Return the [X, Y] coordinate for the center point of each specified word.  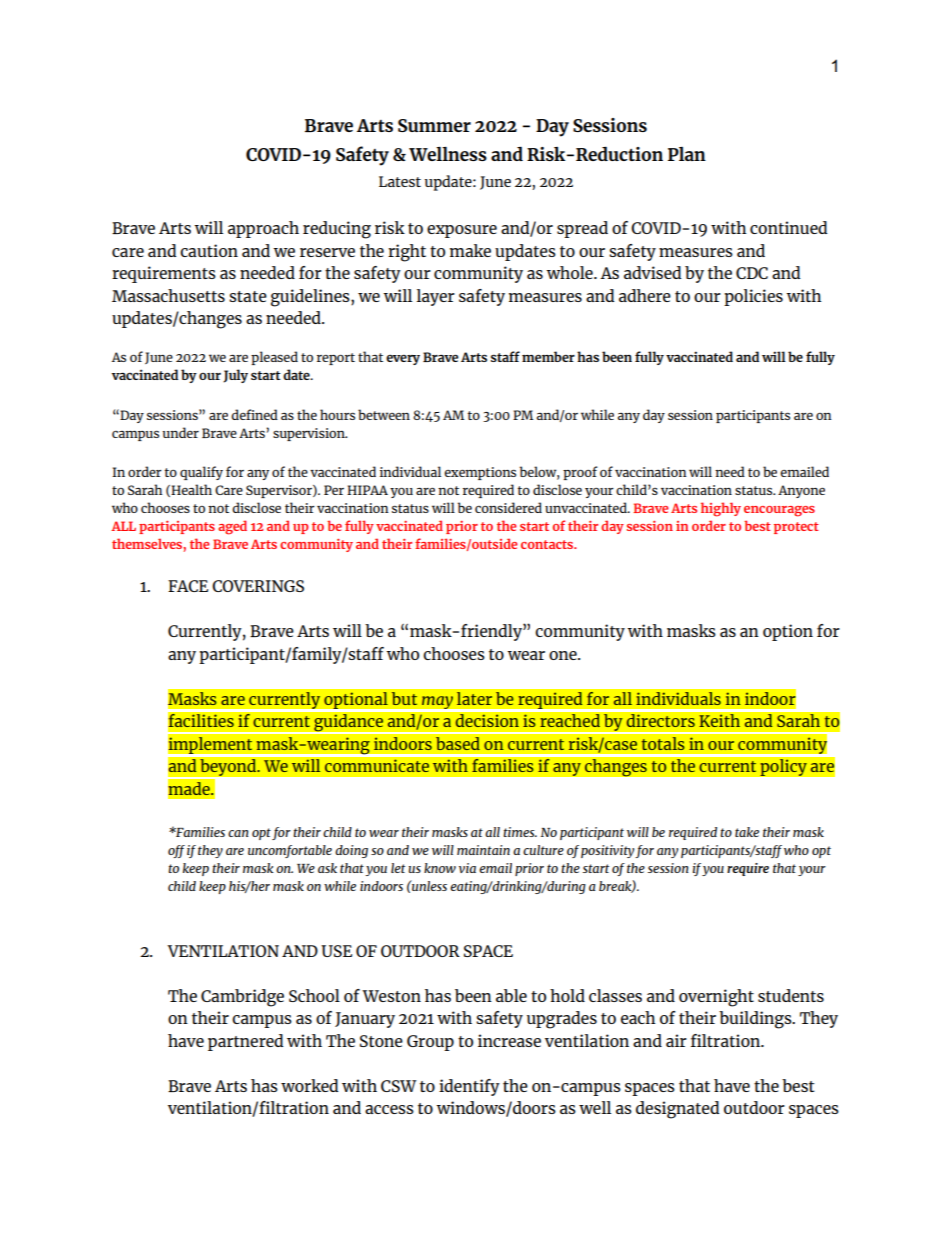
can [238, 833]
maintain [483, 850]
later [474, 699]
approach [263, 229]
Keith [720, 721]
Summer [434, 125]
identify [469, 1087]
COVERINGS [258, 586]
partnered [245, 1042]
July [235, 376]
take [747, 832]
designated [677, 1110]
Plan [687, 154]
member [548, 356]
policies [753, 297]
